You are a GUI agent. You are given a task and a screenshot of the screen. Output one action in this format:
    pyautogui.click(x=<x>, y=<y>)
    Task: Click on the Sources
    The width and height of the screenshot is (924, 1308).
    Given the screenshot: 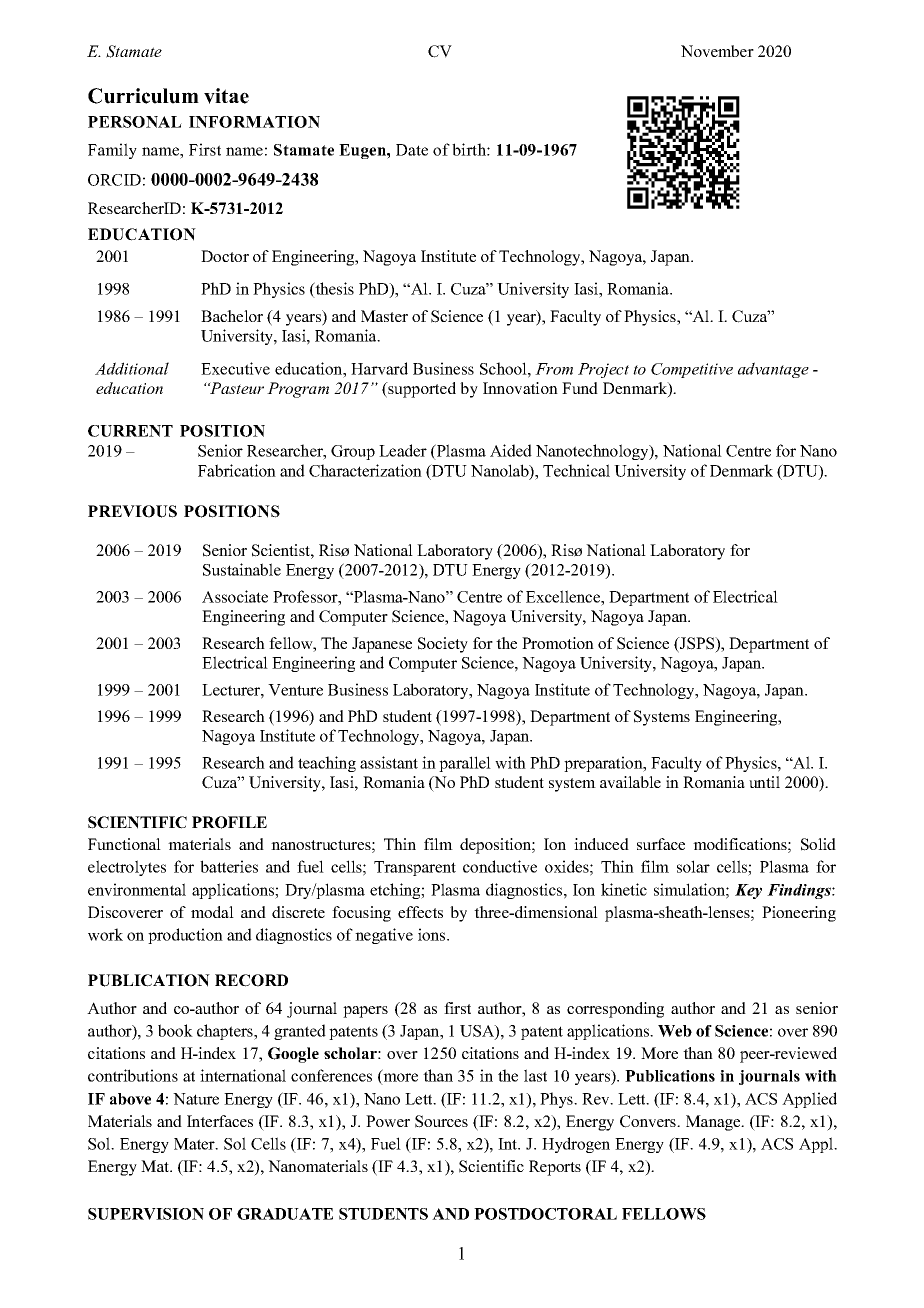 What is the action you would take?
    pyautogui.click(x=441, y=1121)
